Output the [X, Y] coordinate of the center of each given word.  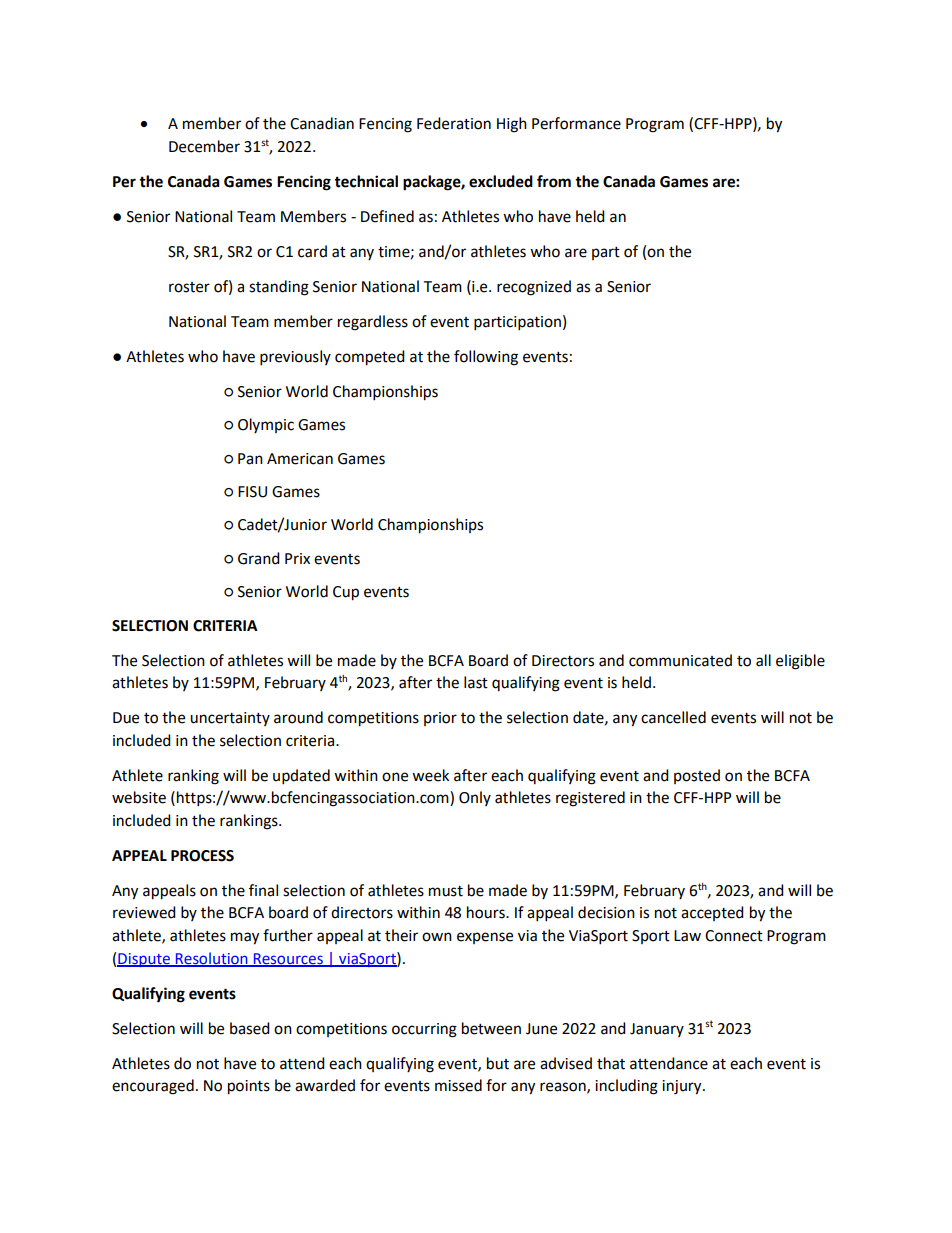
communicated [680, 660]
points [249, 1087]
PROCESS [202, 856]
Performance [576, 123]
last [476, 682]
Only [475, 798]
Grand [259, 558]
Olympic [266, 425]
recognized [534, 288]
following [486, 358]
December [204, 146]
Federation [454, 123]
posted [697, 776]
